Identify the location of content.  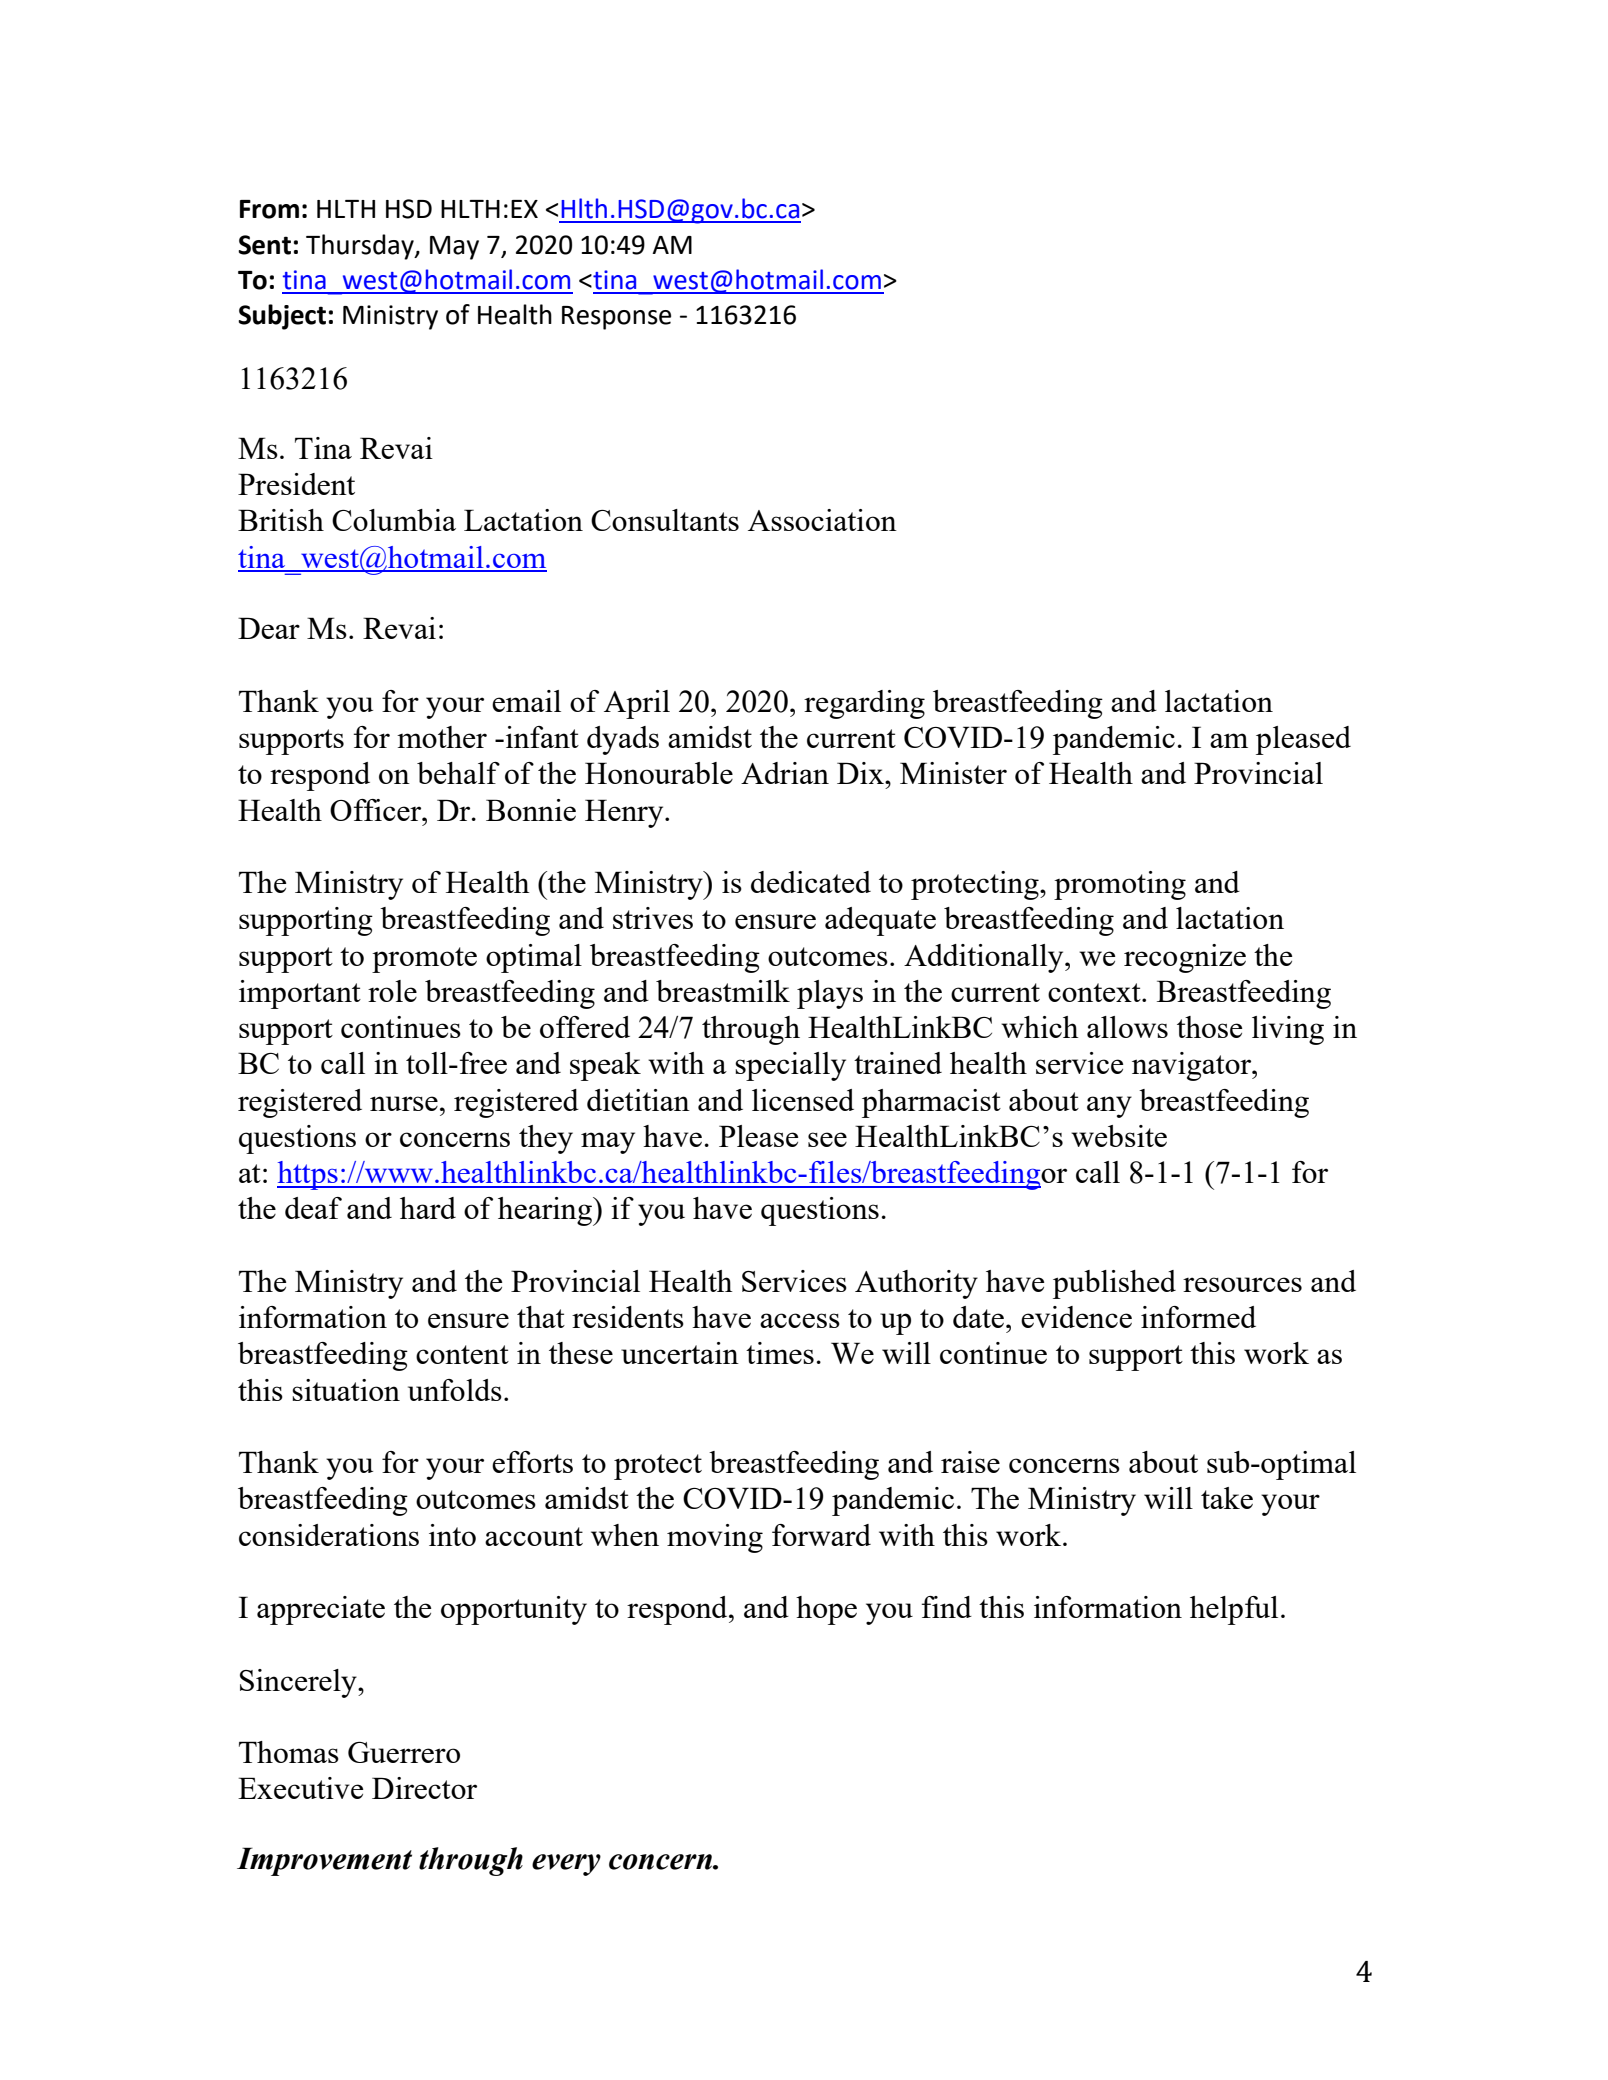
(462, 1354).
